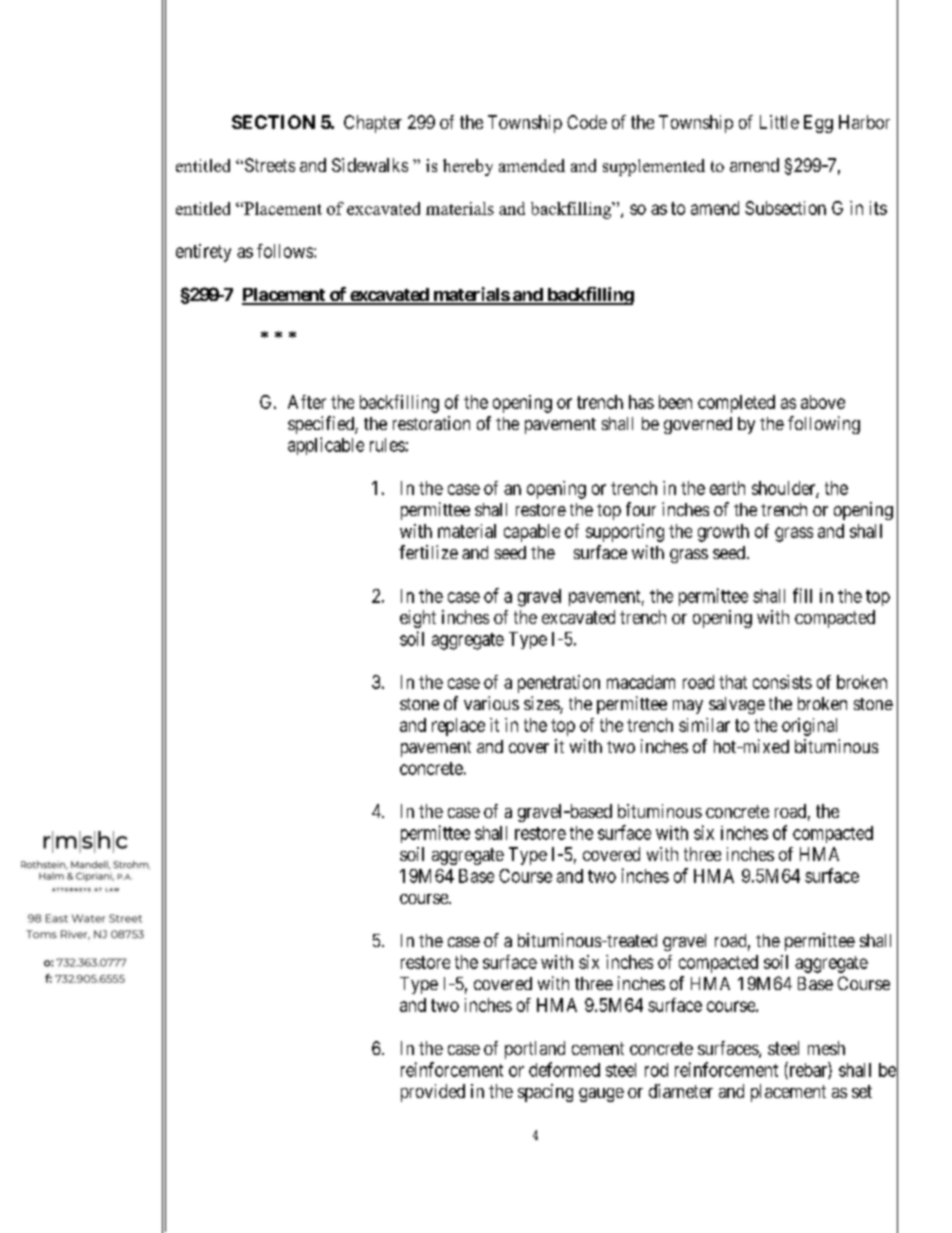 This page has height=1233, width=952. Describe the element at coordinates (809, 727) in the page. I see `original` at that location.
